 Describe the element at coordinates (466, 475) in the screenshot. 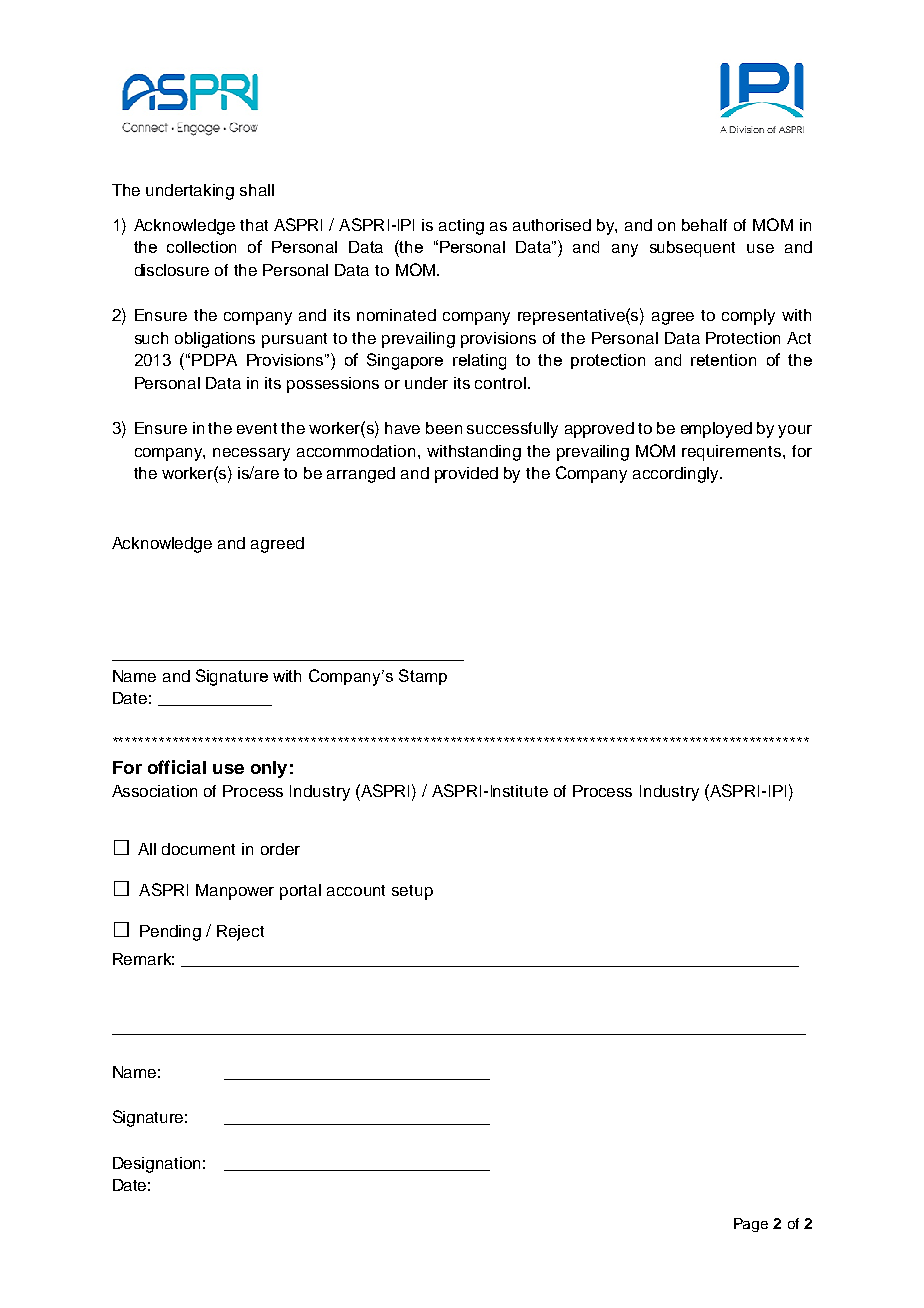

I see `provided` at that location.
